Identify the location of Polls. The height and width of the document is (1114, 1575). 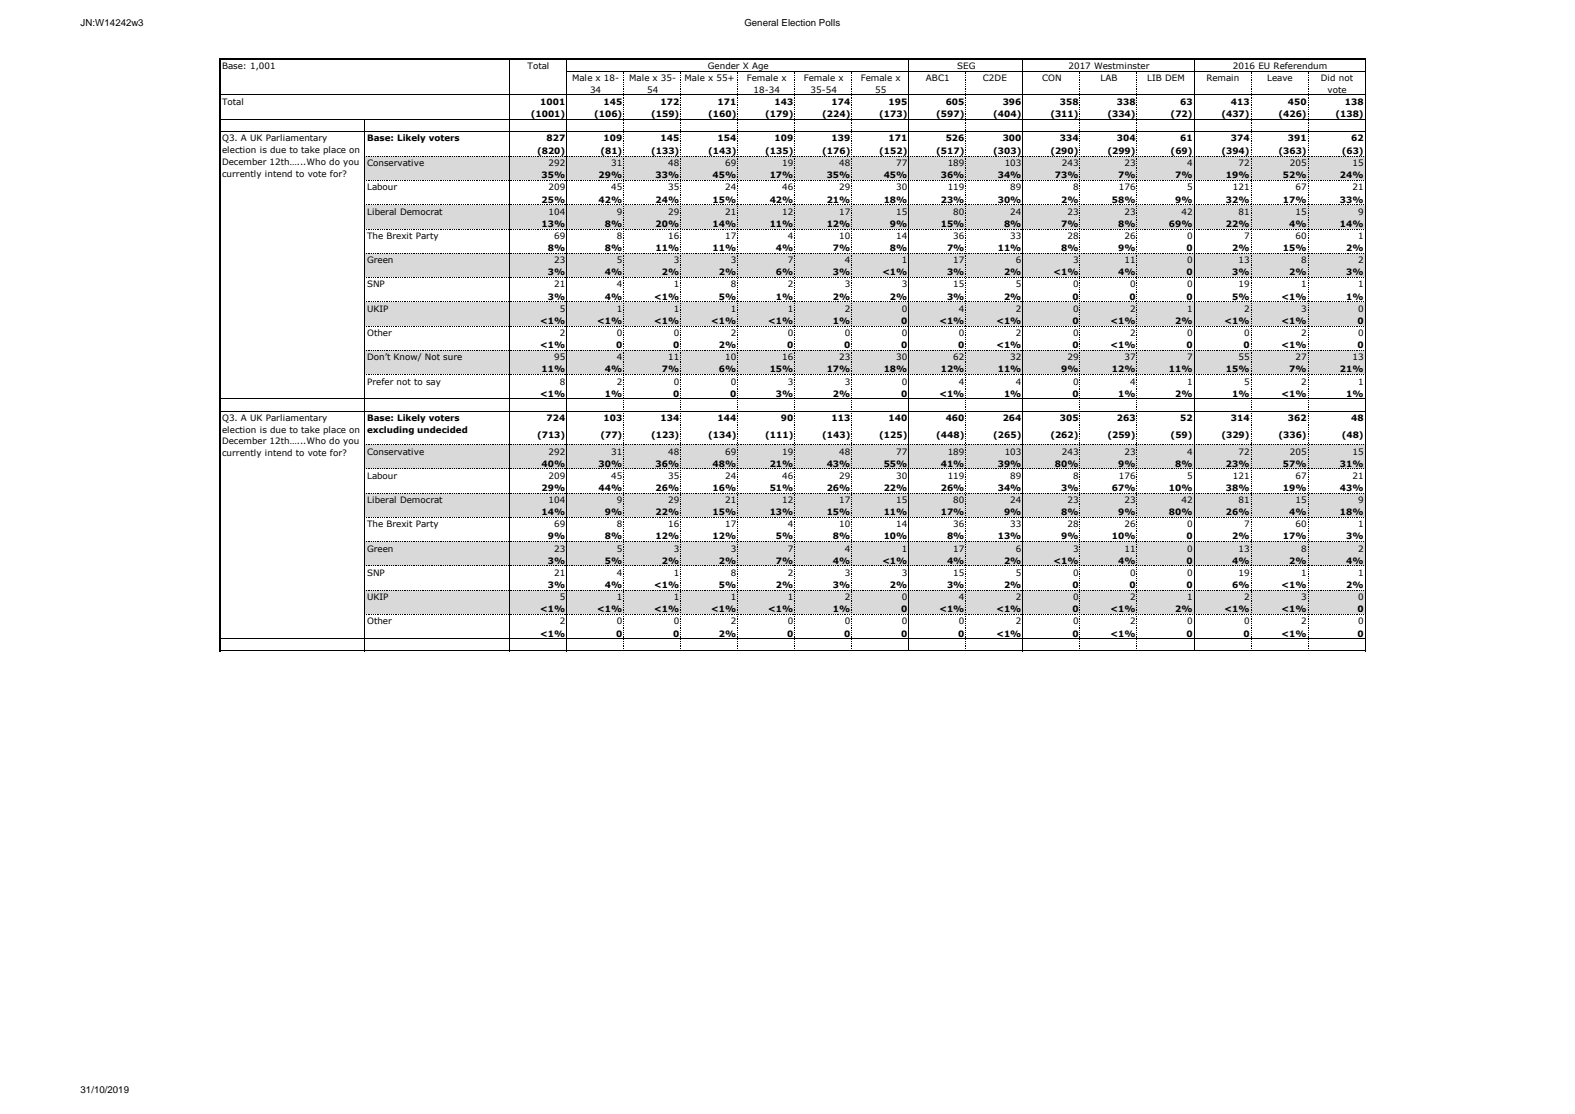
(829, 22).
